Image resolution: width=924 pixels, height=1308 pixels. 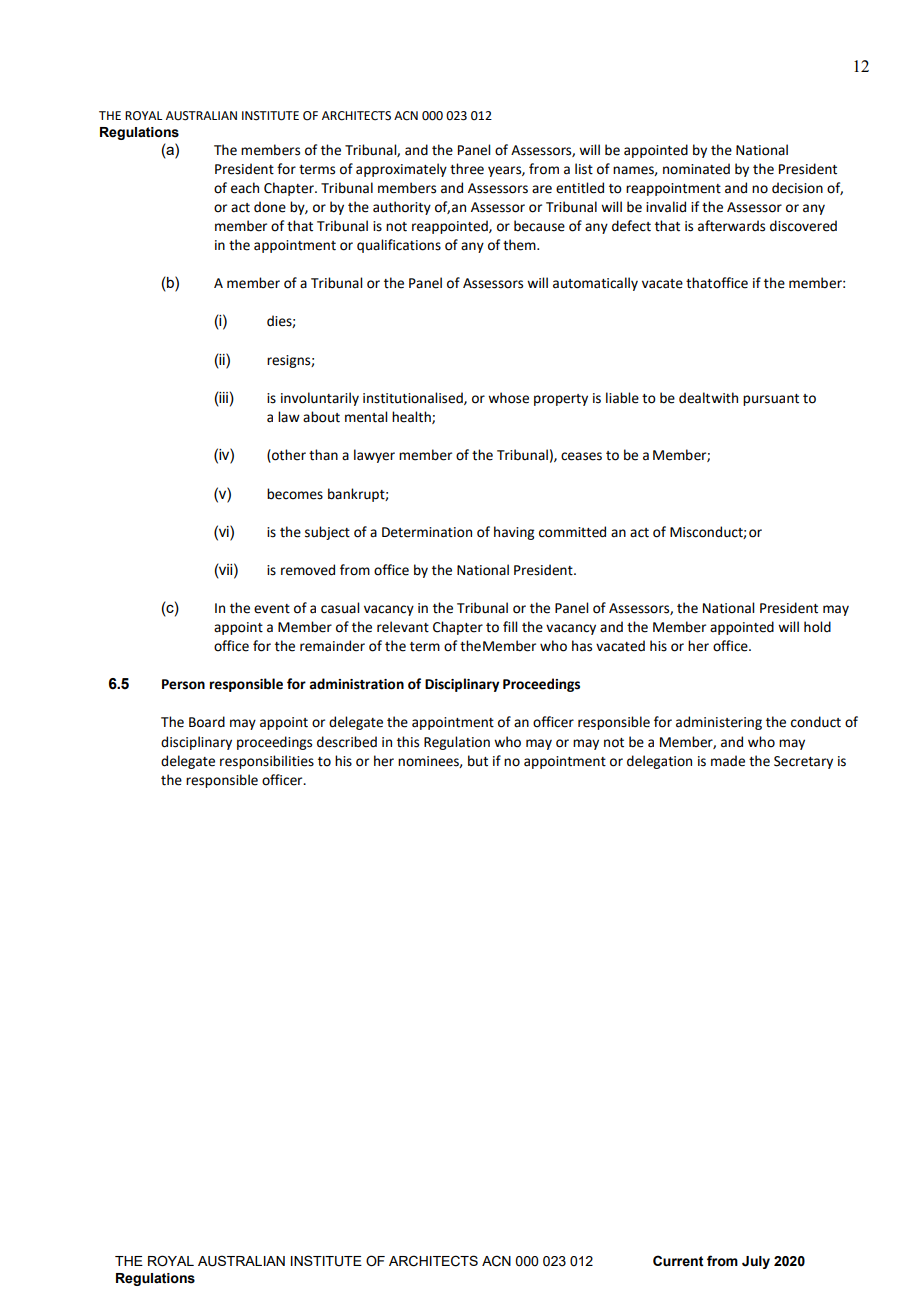 I want to click on made, so click(x=728, y=761).
